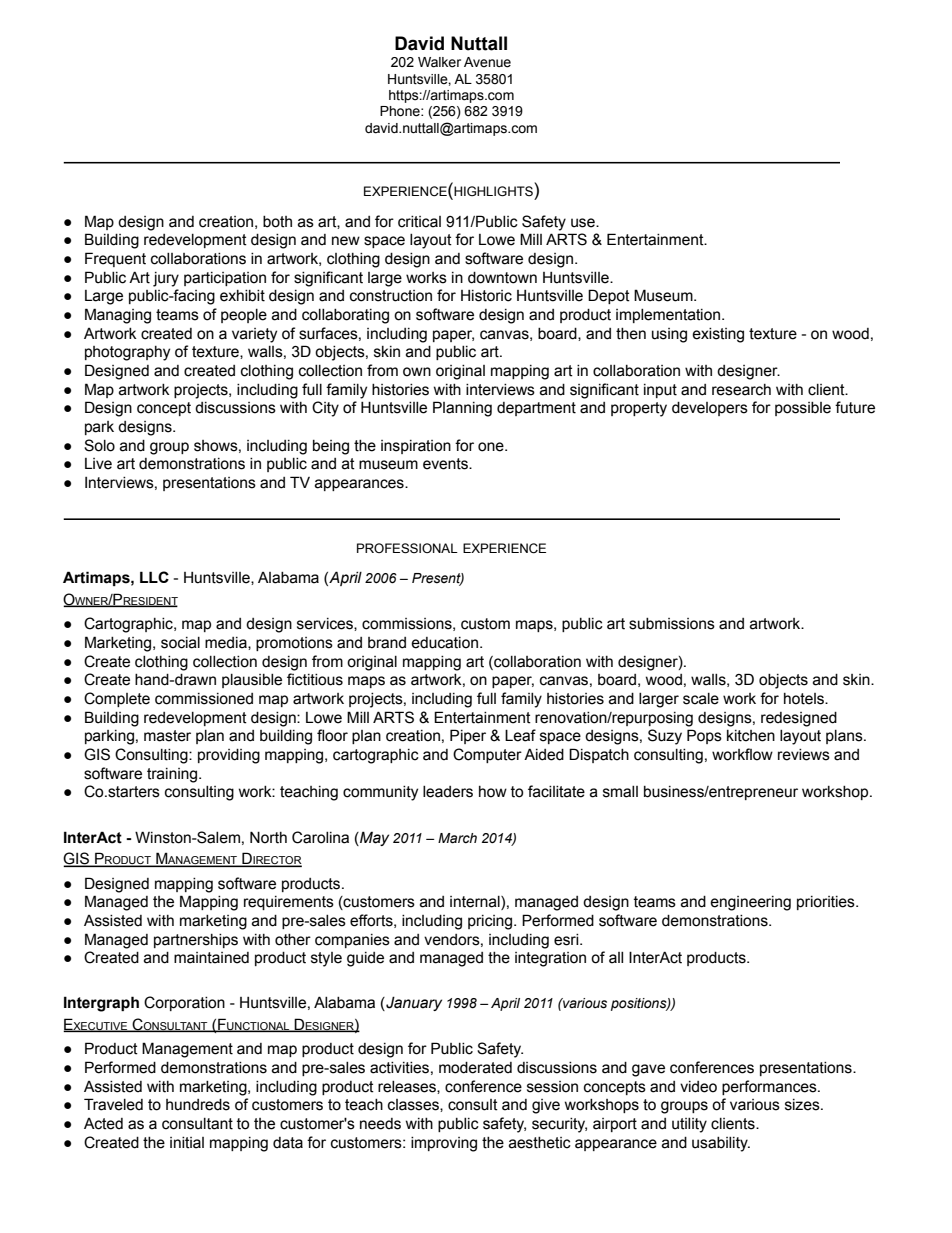 Image resolution: width=952 pixels, height=1233 pixels. What do you see at coordinates (198, 1105) in the screenshot?
I see `hundreds` at bounding box center [198, 1105].
